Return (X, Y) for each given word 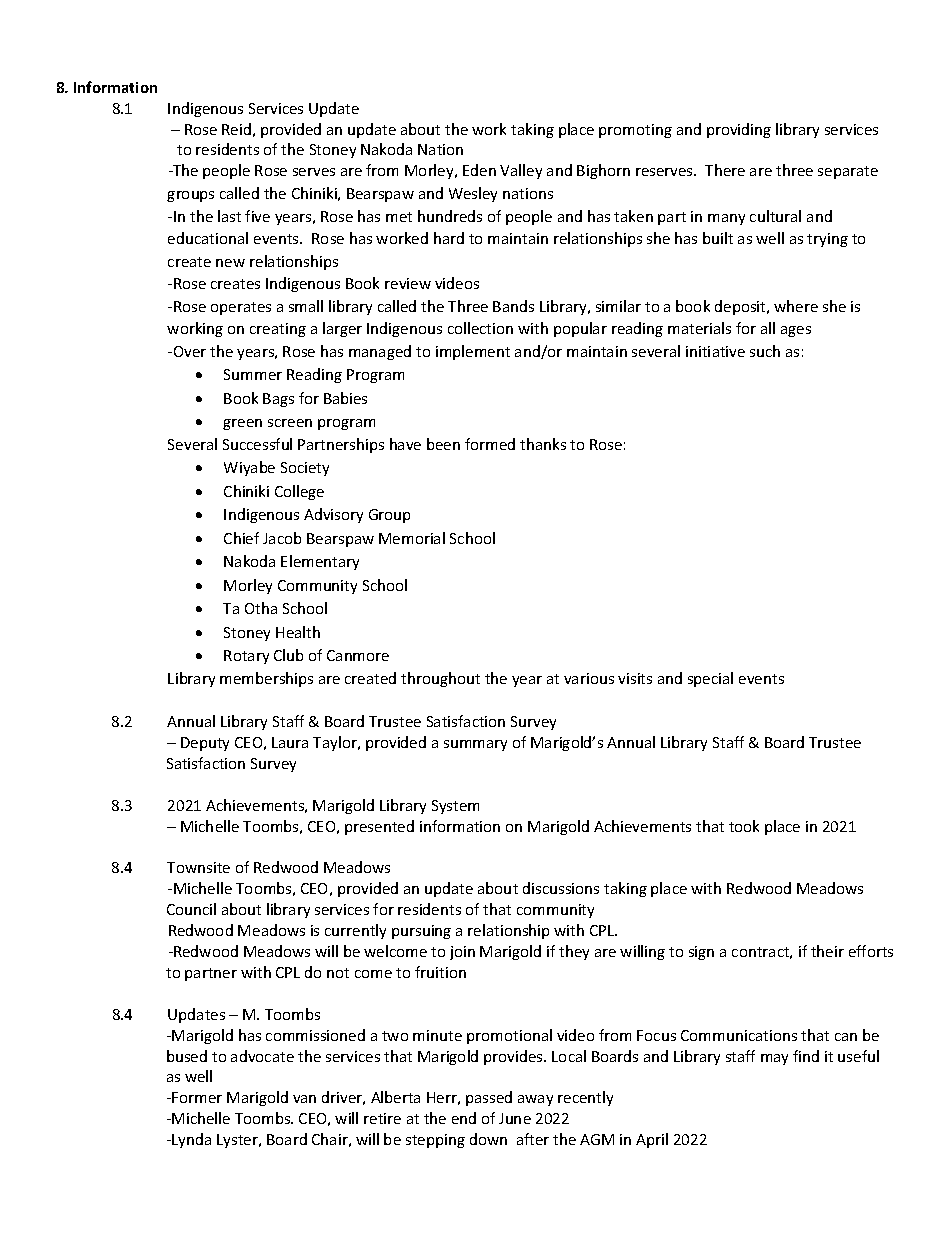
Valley (521, 171)
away (535, 1100)
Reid (236, 129)
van (304, 1099)
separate (848, 172)
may (774, 1059)
